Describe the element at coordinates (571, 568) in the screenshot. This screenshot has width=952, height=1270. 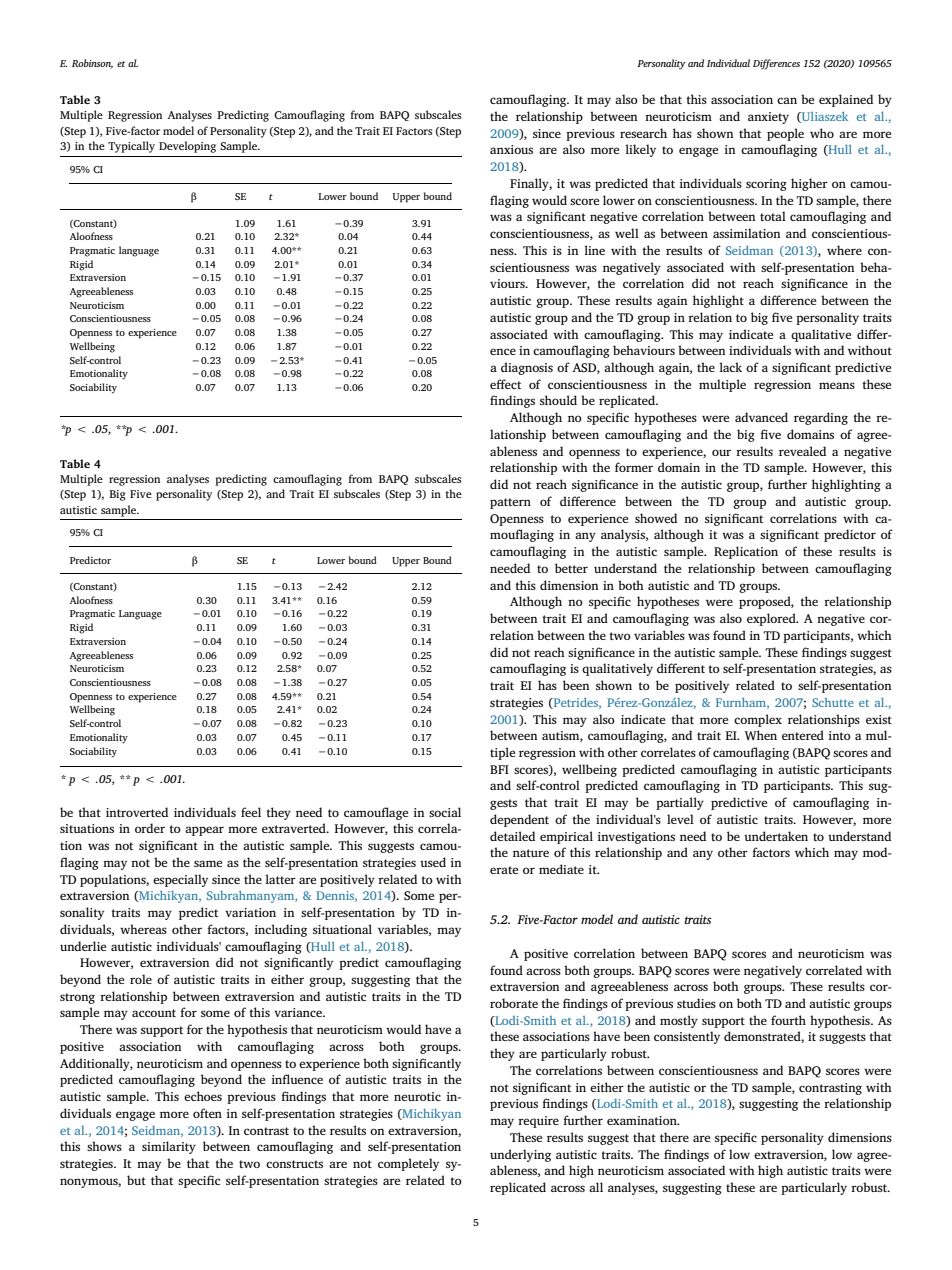
I see `better` at that location.
